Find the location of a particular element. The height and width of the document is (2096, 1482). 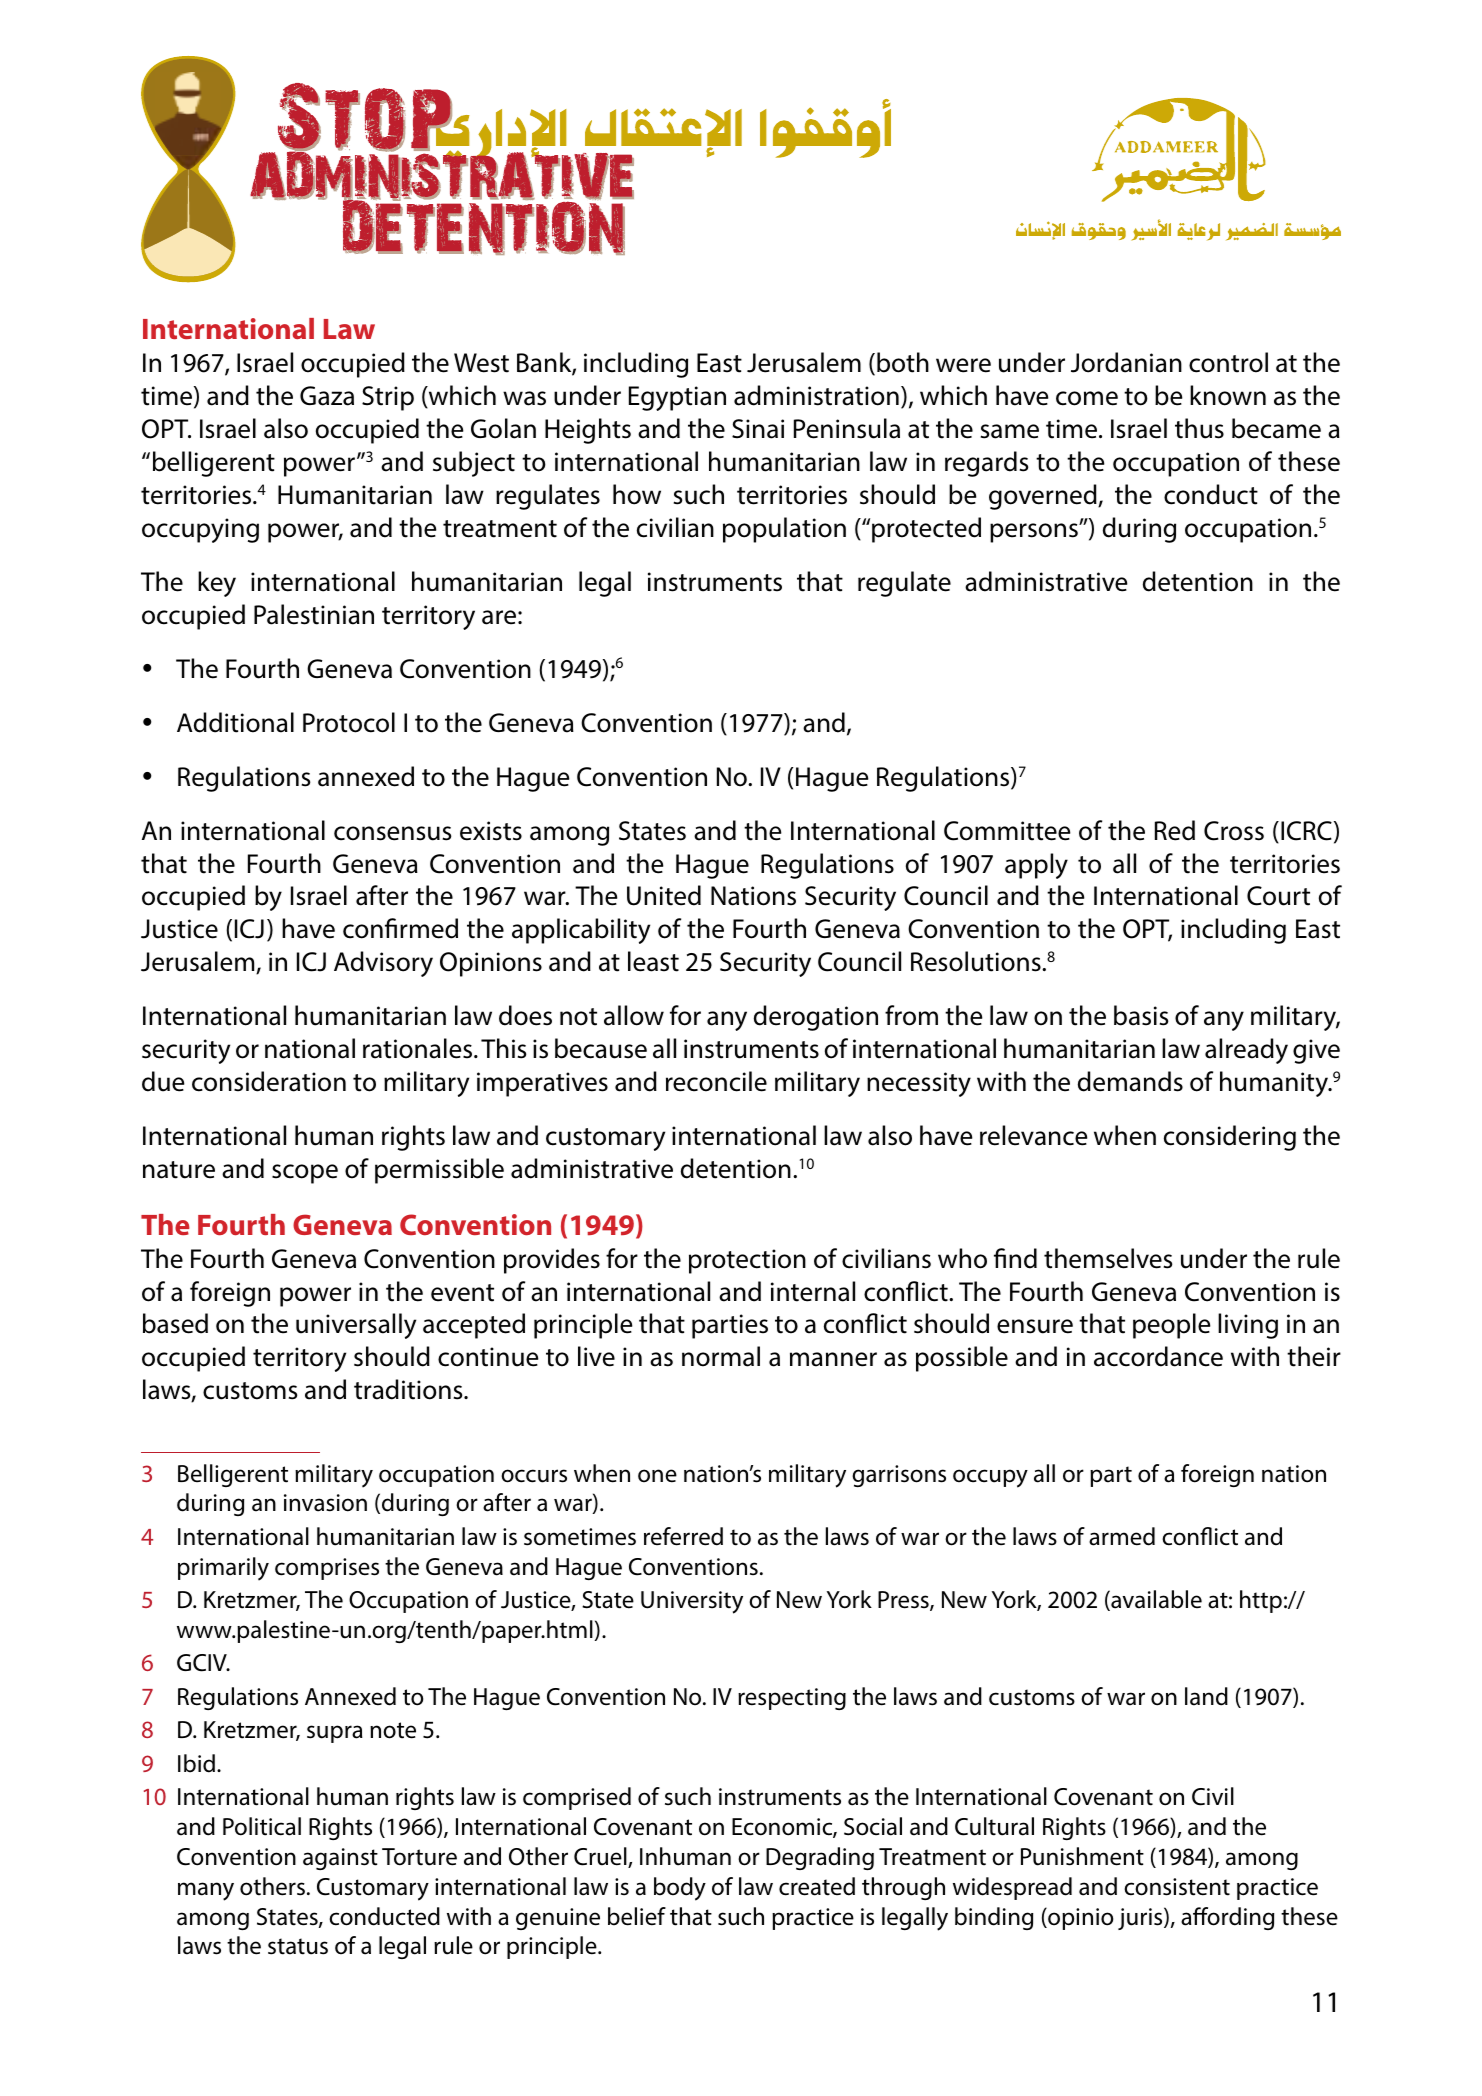

comprises is located at coordinates (327, 1569).
